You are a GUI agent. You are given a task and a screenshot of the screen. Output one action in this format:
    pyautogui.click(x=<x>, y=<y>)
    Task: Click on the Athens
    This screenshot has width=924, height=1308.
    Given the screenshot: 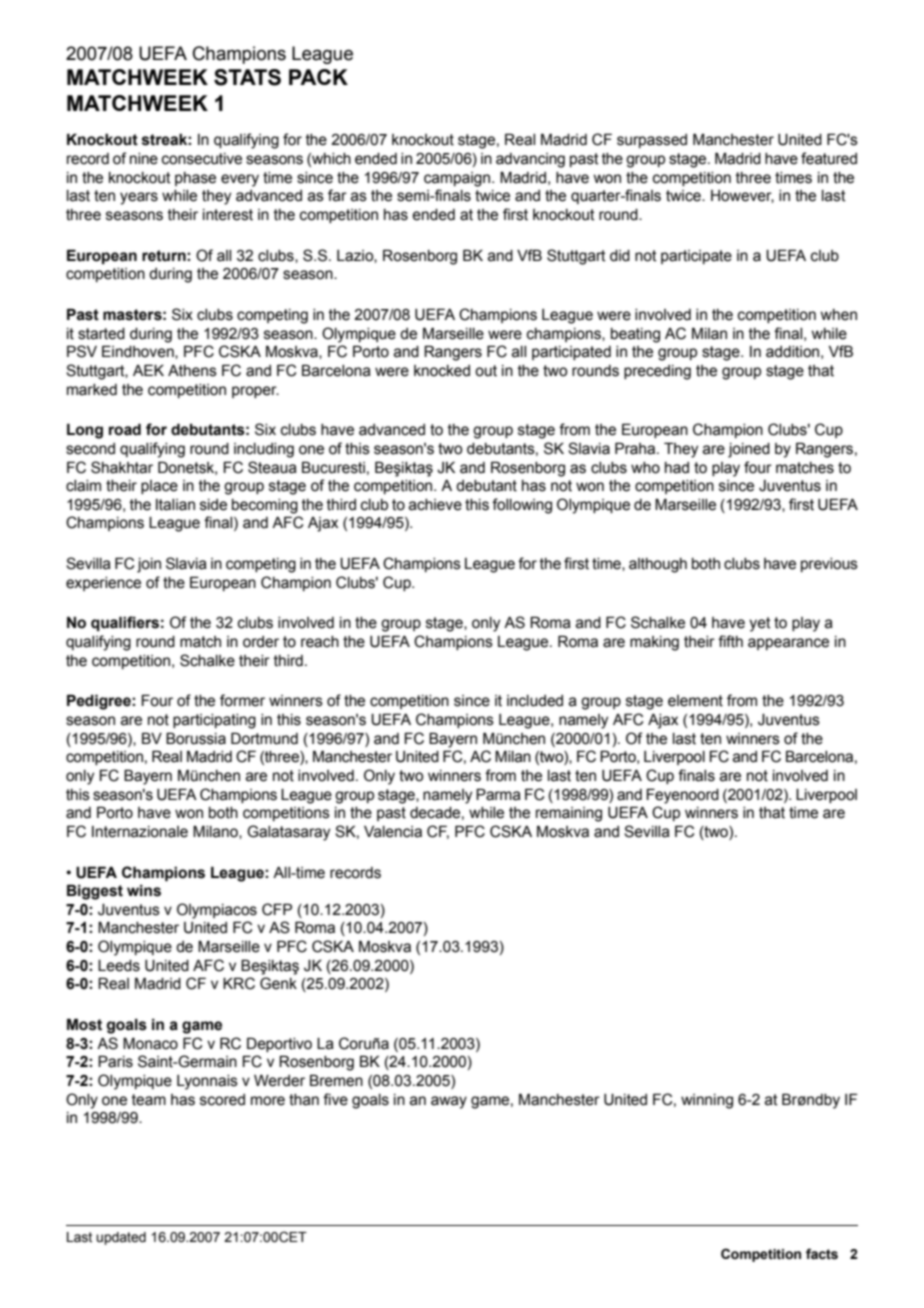 What is the action you would take?
    pyautogui.click(x=192, y=371)
